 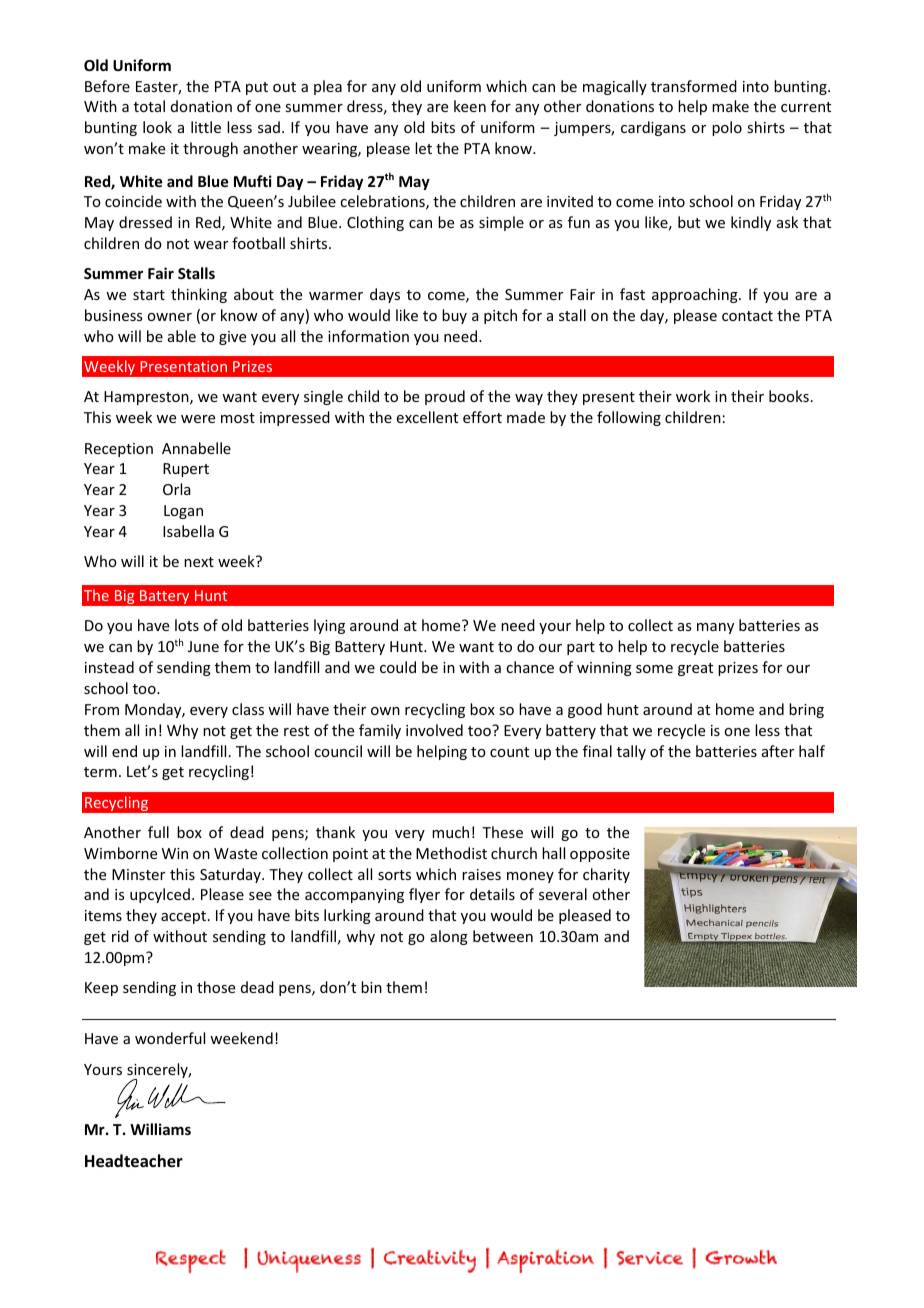 I want to click on those, so click(x=216, y=987).
